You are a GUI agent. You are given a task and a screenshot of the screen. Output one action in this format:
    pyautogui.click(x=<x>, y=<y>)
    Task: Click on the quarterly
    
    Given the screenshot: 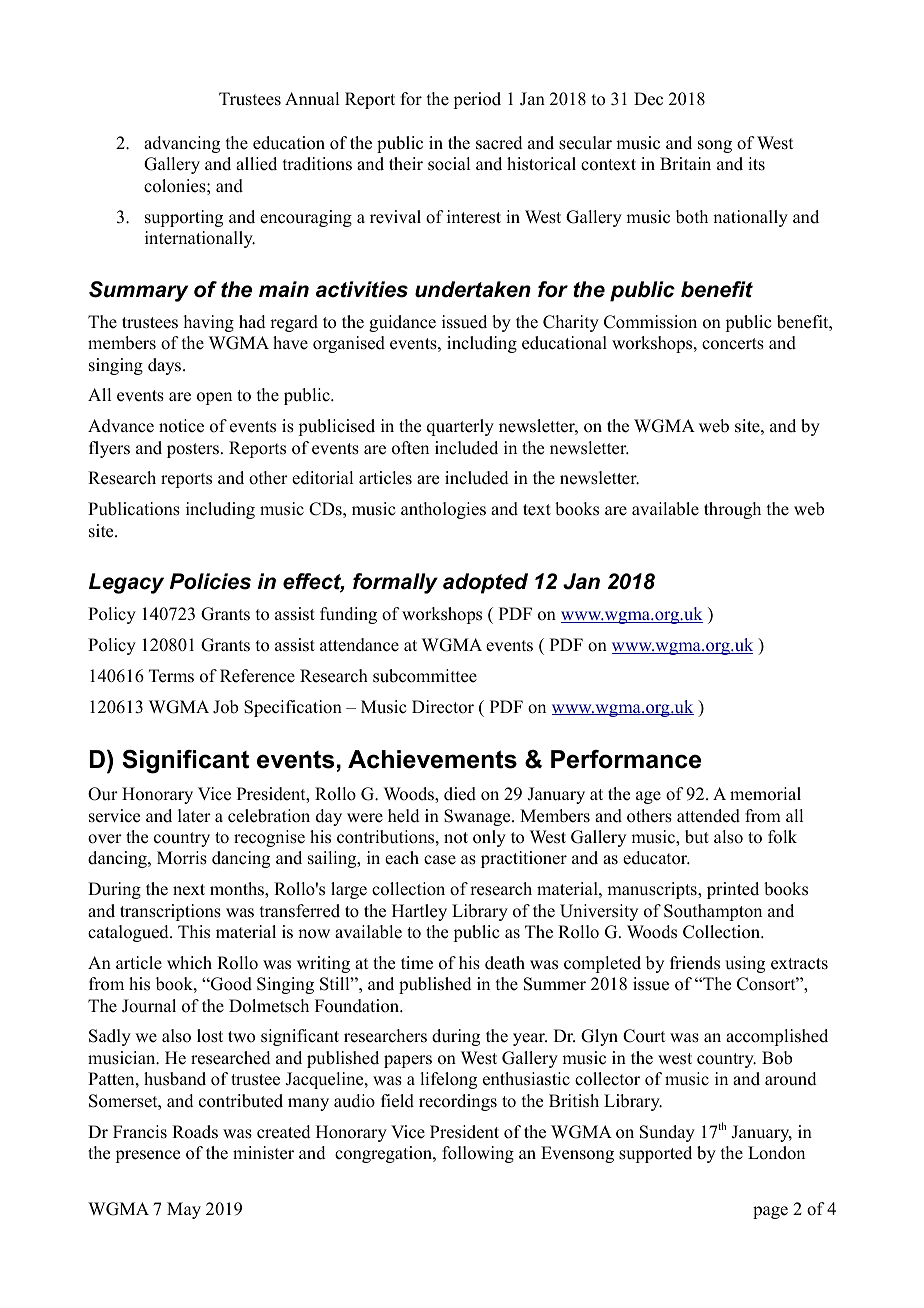 What is the action you would take?
    pyautogui.click(x=460, y=427)
